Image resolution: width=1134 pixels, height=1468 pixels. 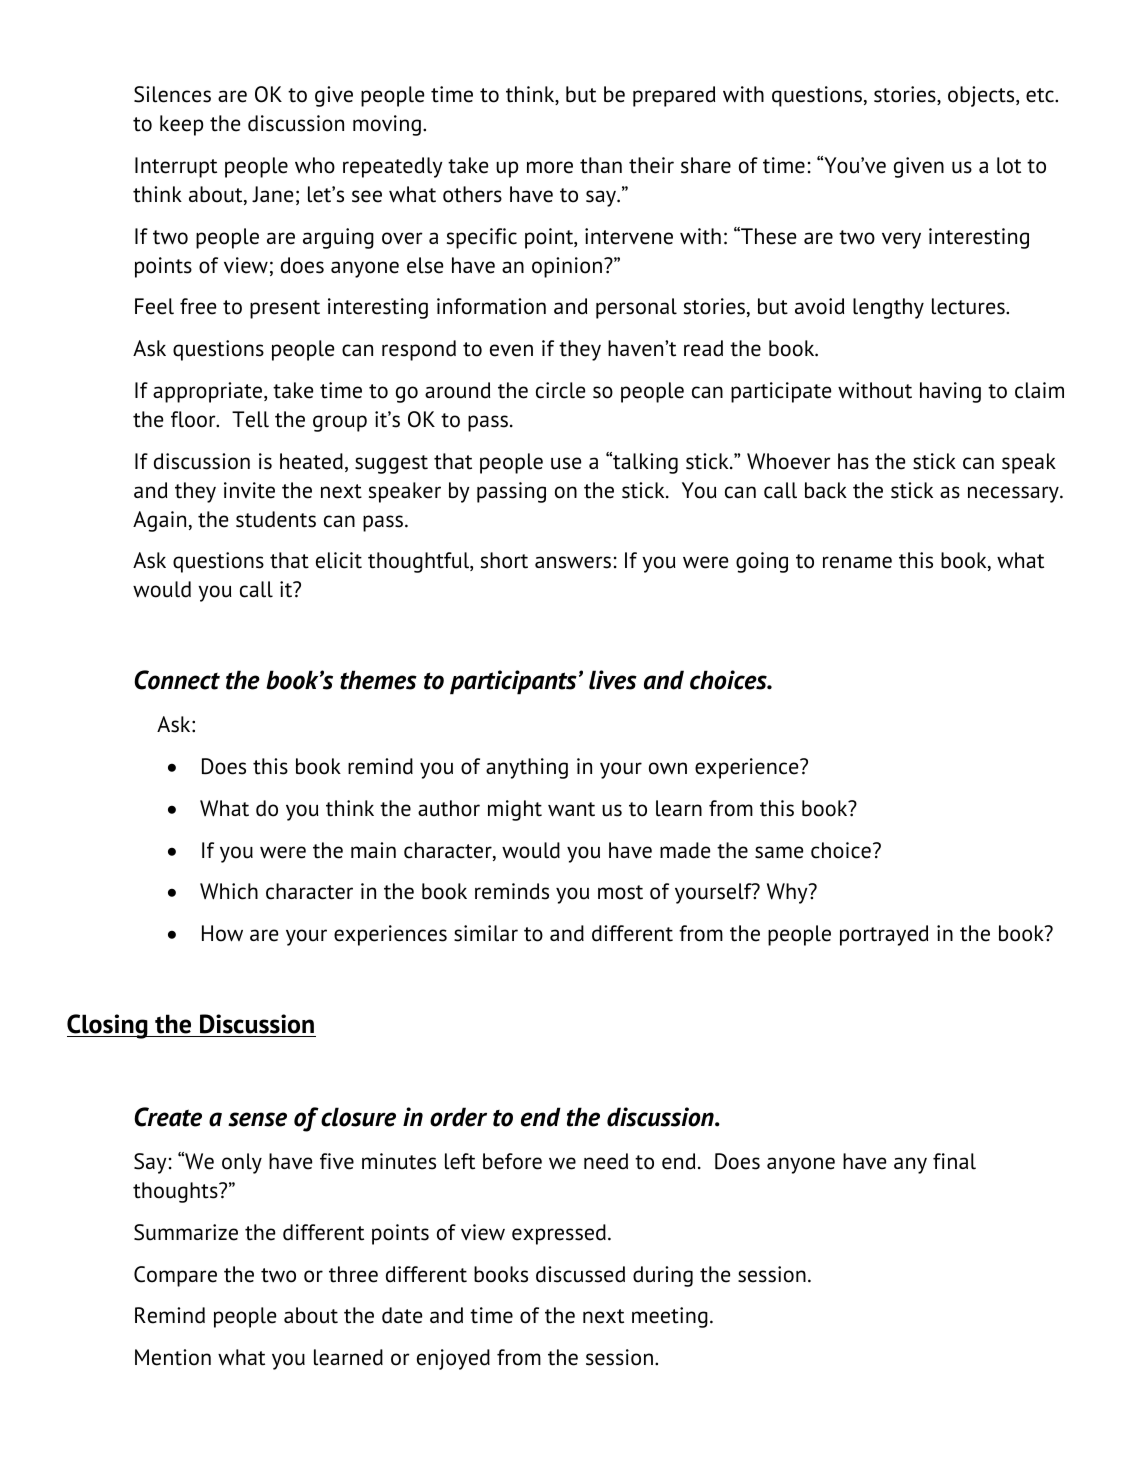 What do you see at coordinates (181, 125) in the page?
I see `keep` at bounding box center [181, 125].
